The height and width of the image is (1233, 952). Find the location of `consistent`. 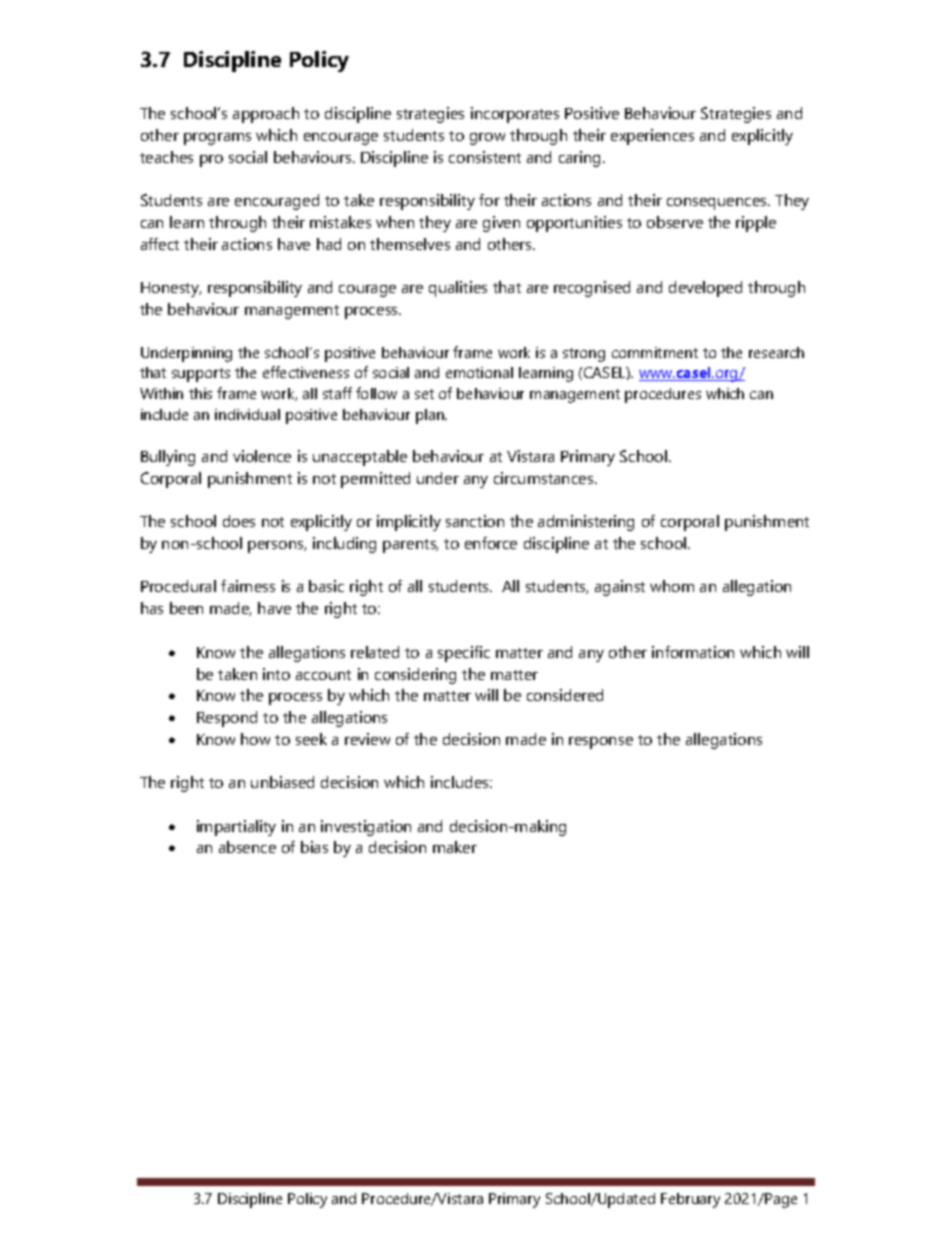

consistent is located at coordinates (485, 157).
